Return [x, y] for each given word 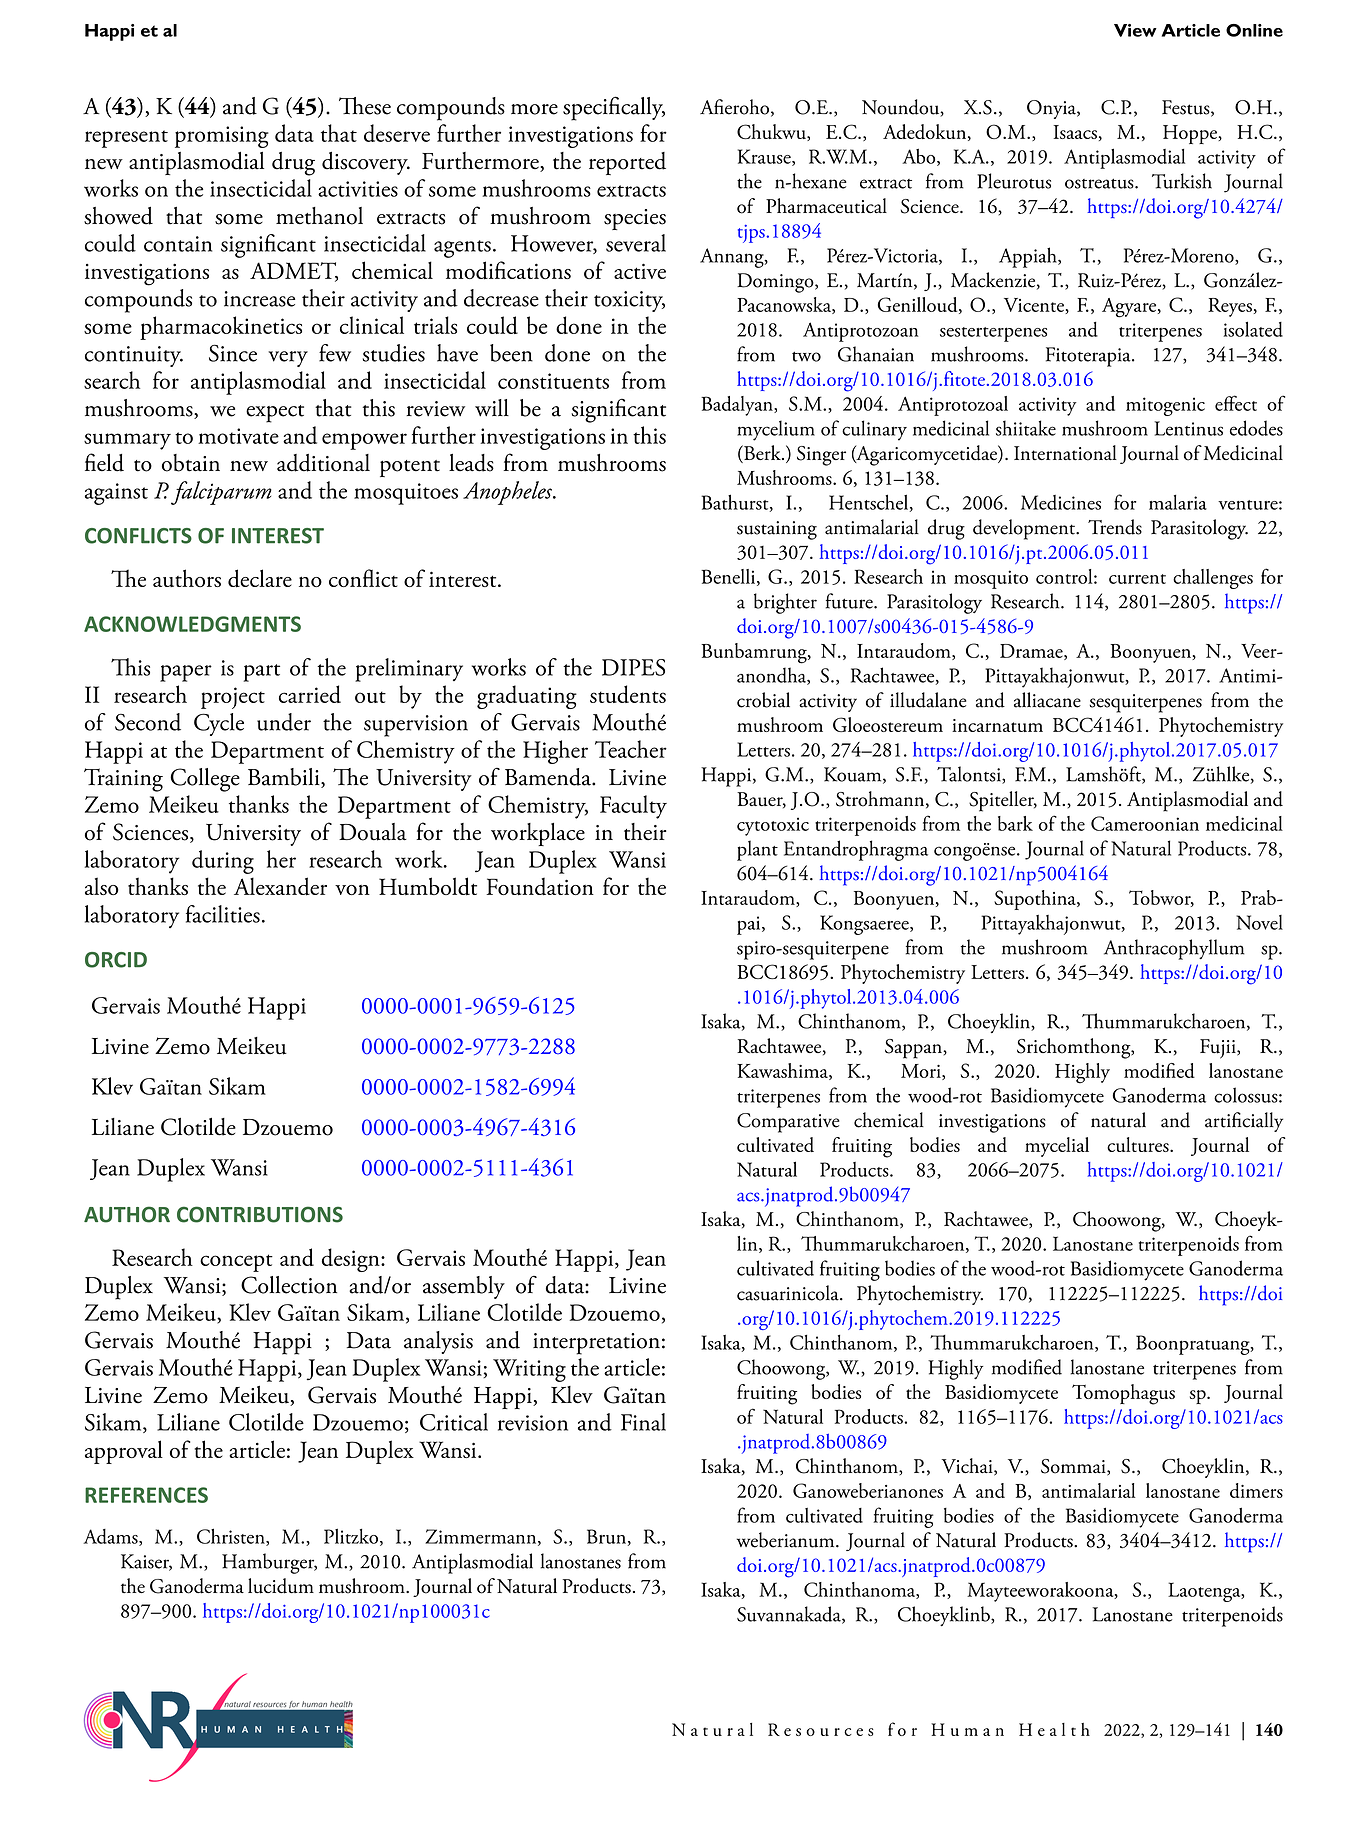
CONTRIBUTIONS [260, 1214]
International [1065, 453]
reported [627, 163]
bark [1015, 823]
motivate [238, 436]
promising [222, 137]
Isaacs [1075, 132]
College [205, 780]
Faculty [633, 807]
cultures [1139, 1144]
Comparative [788, 1123]
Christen [232, 1537]
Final [643, 1422]
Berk [762, 454]
